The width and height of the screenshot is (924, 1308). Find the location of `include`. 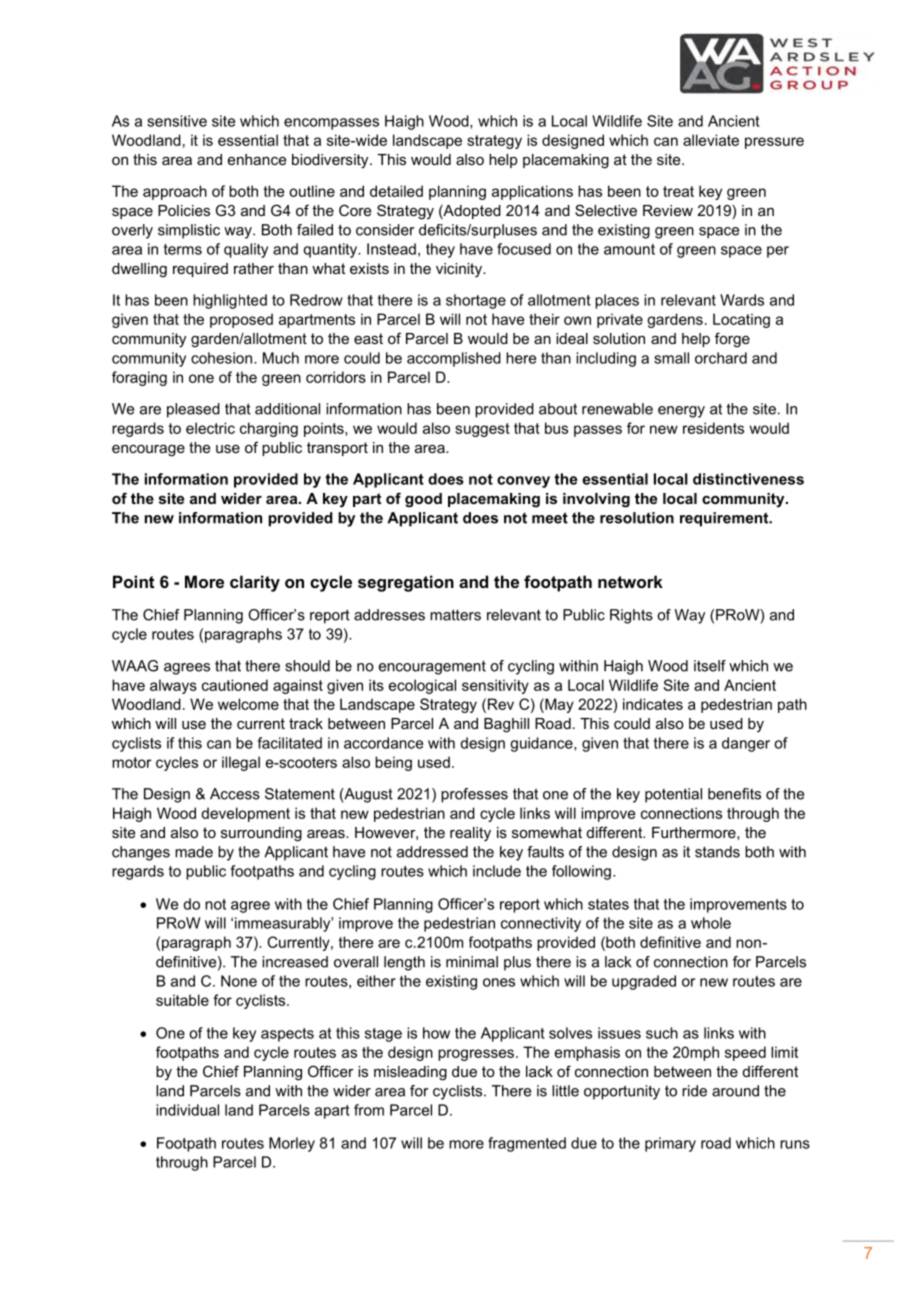

include is located at coordinates (497, 871).
